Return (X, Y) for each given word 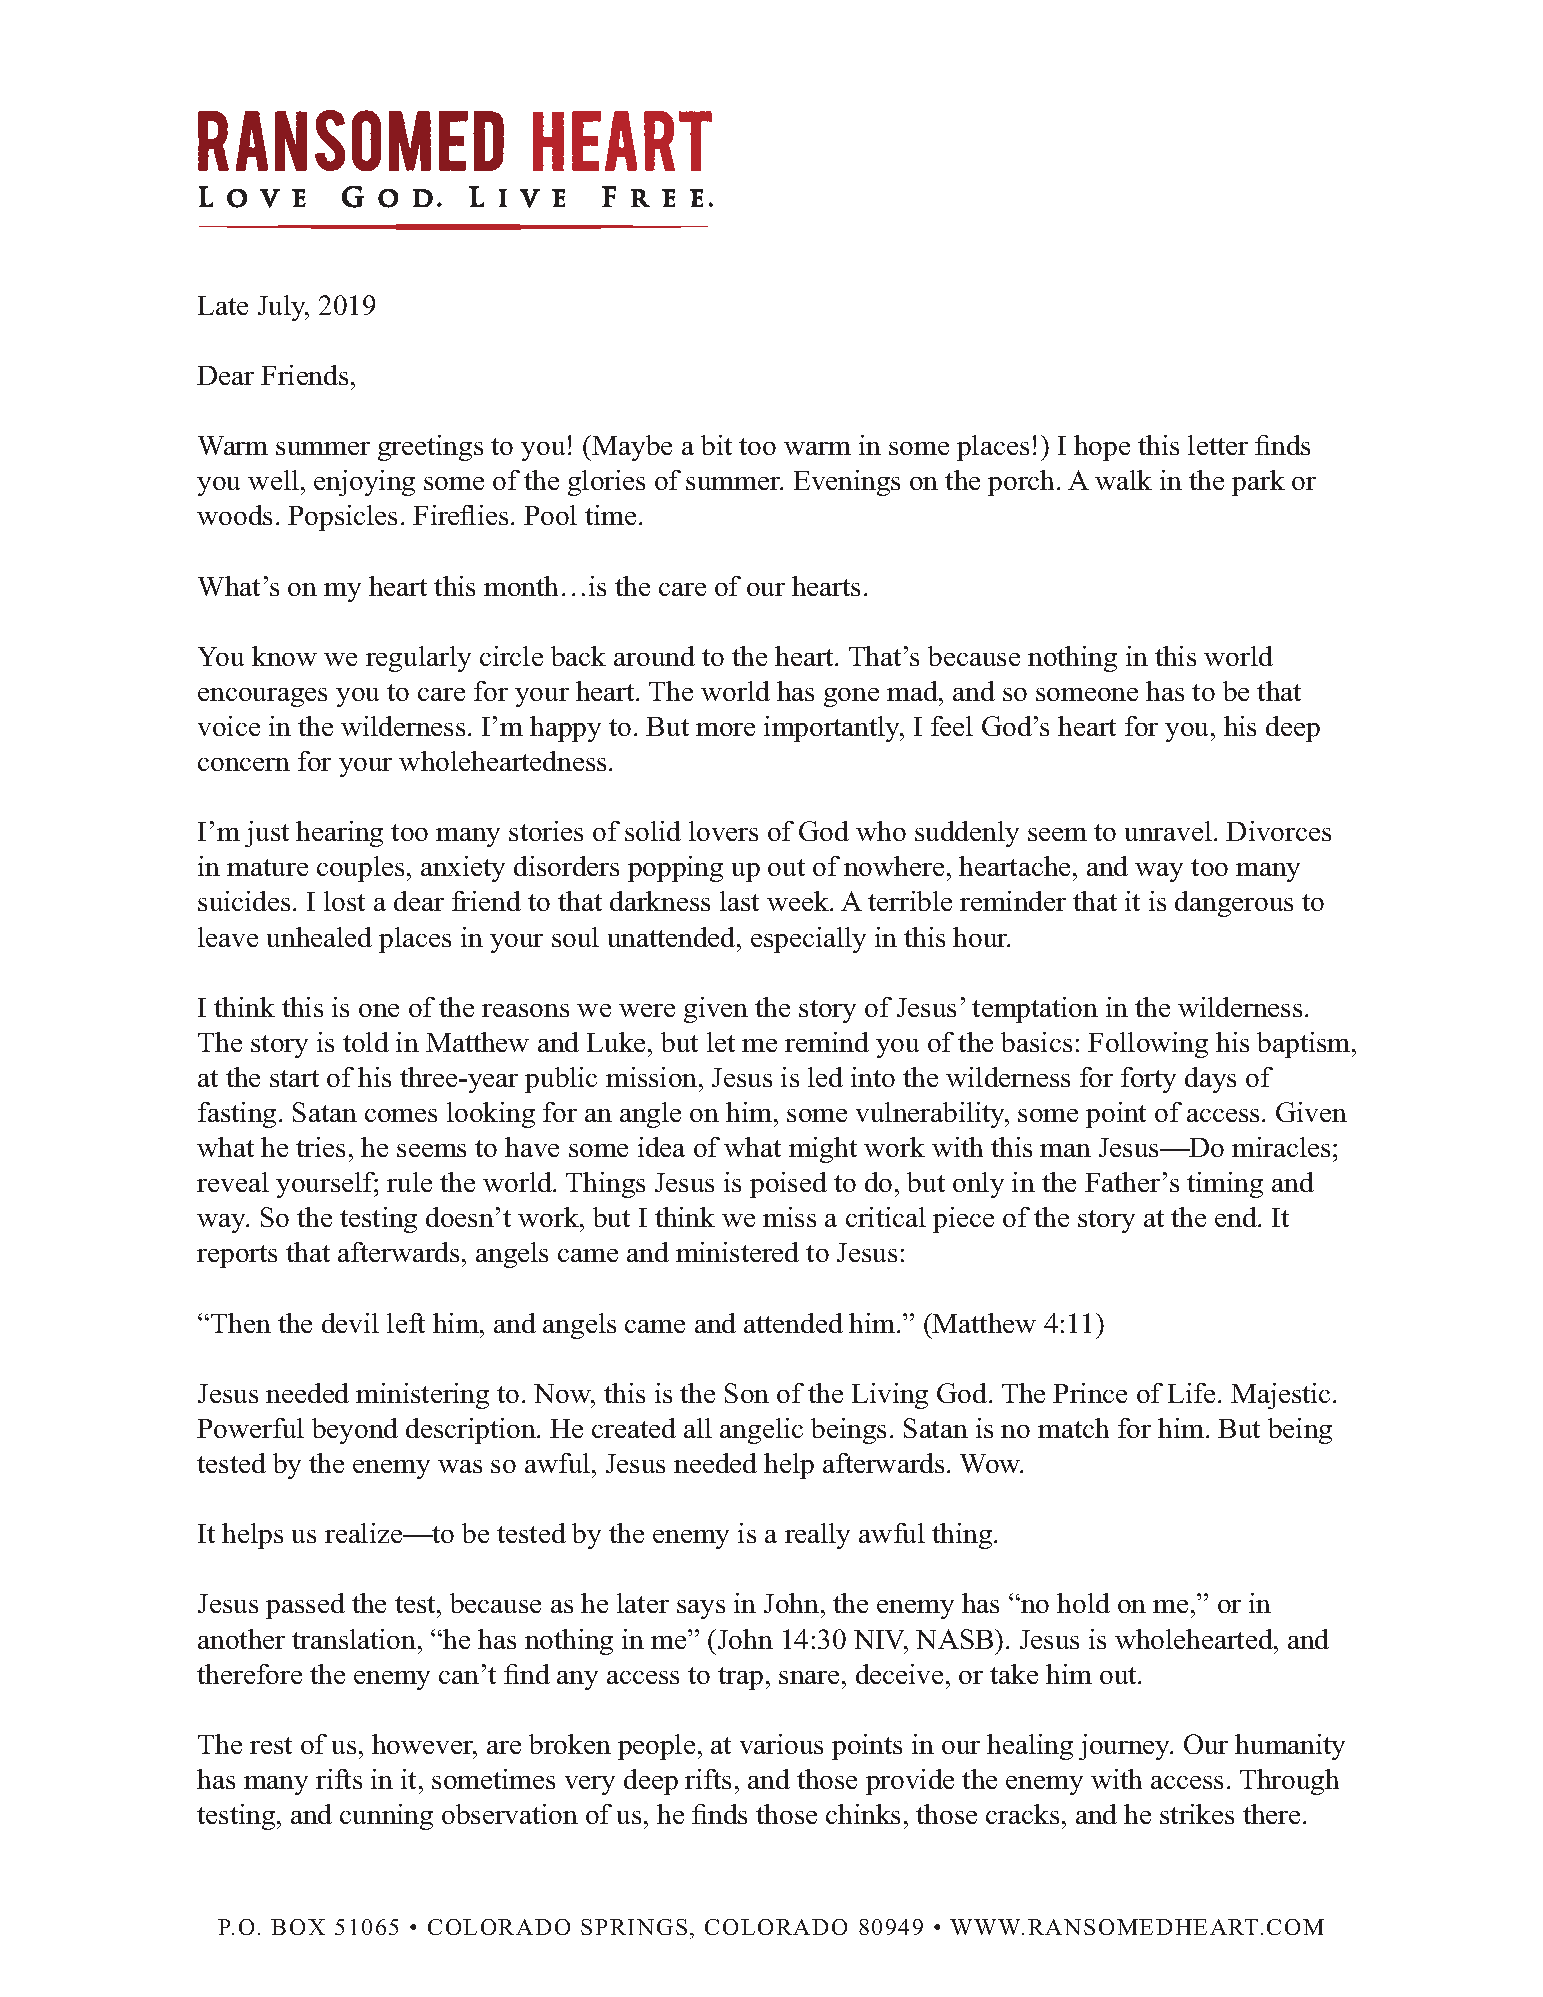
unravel (1168, 831)
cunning (386, 1817)
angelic (761, 1431)
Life (1191, 1393)
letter (1218, 445)
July (283, 308)
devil (350, 1323)
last (739, 901)
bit (716, 445)
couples (360, 869)
